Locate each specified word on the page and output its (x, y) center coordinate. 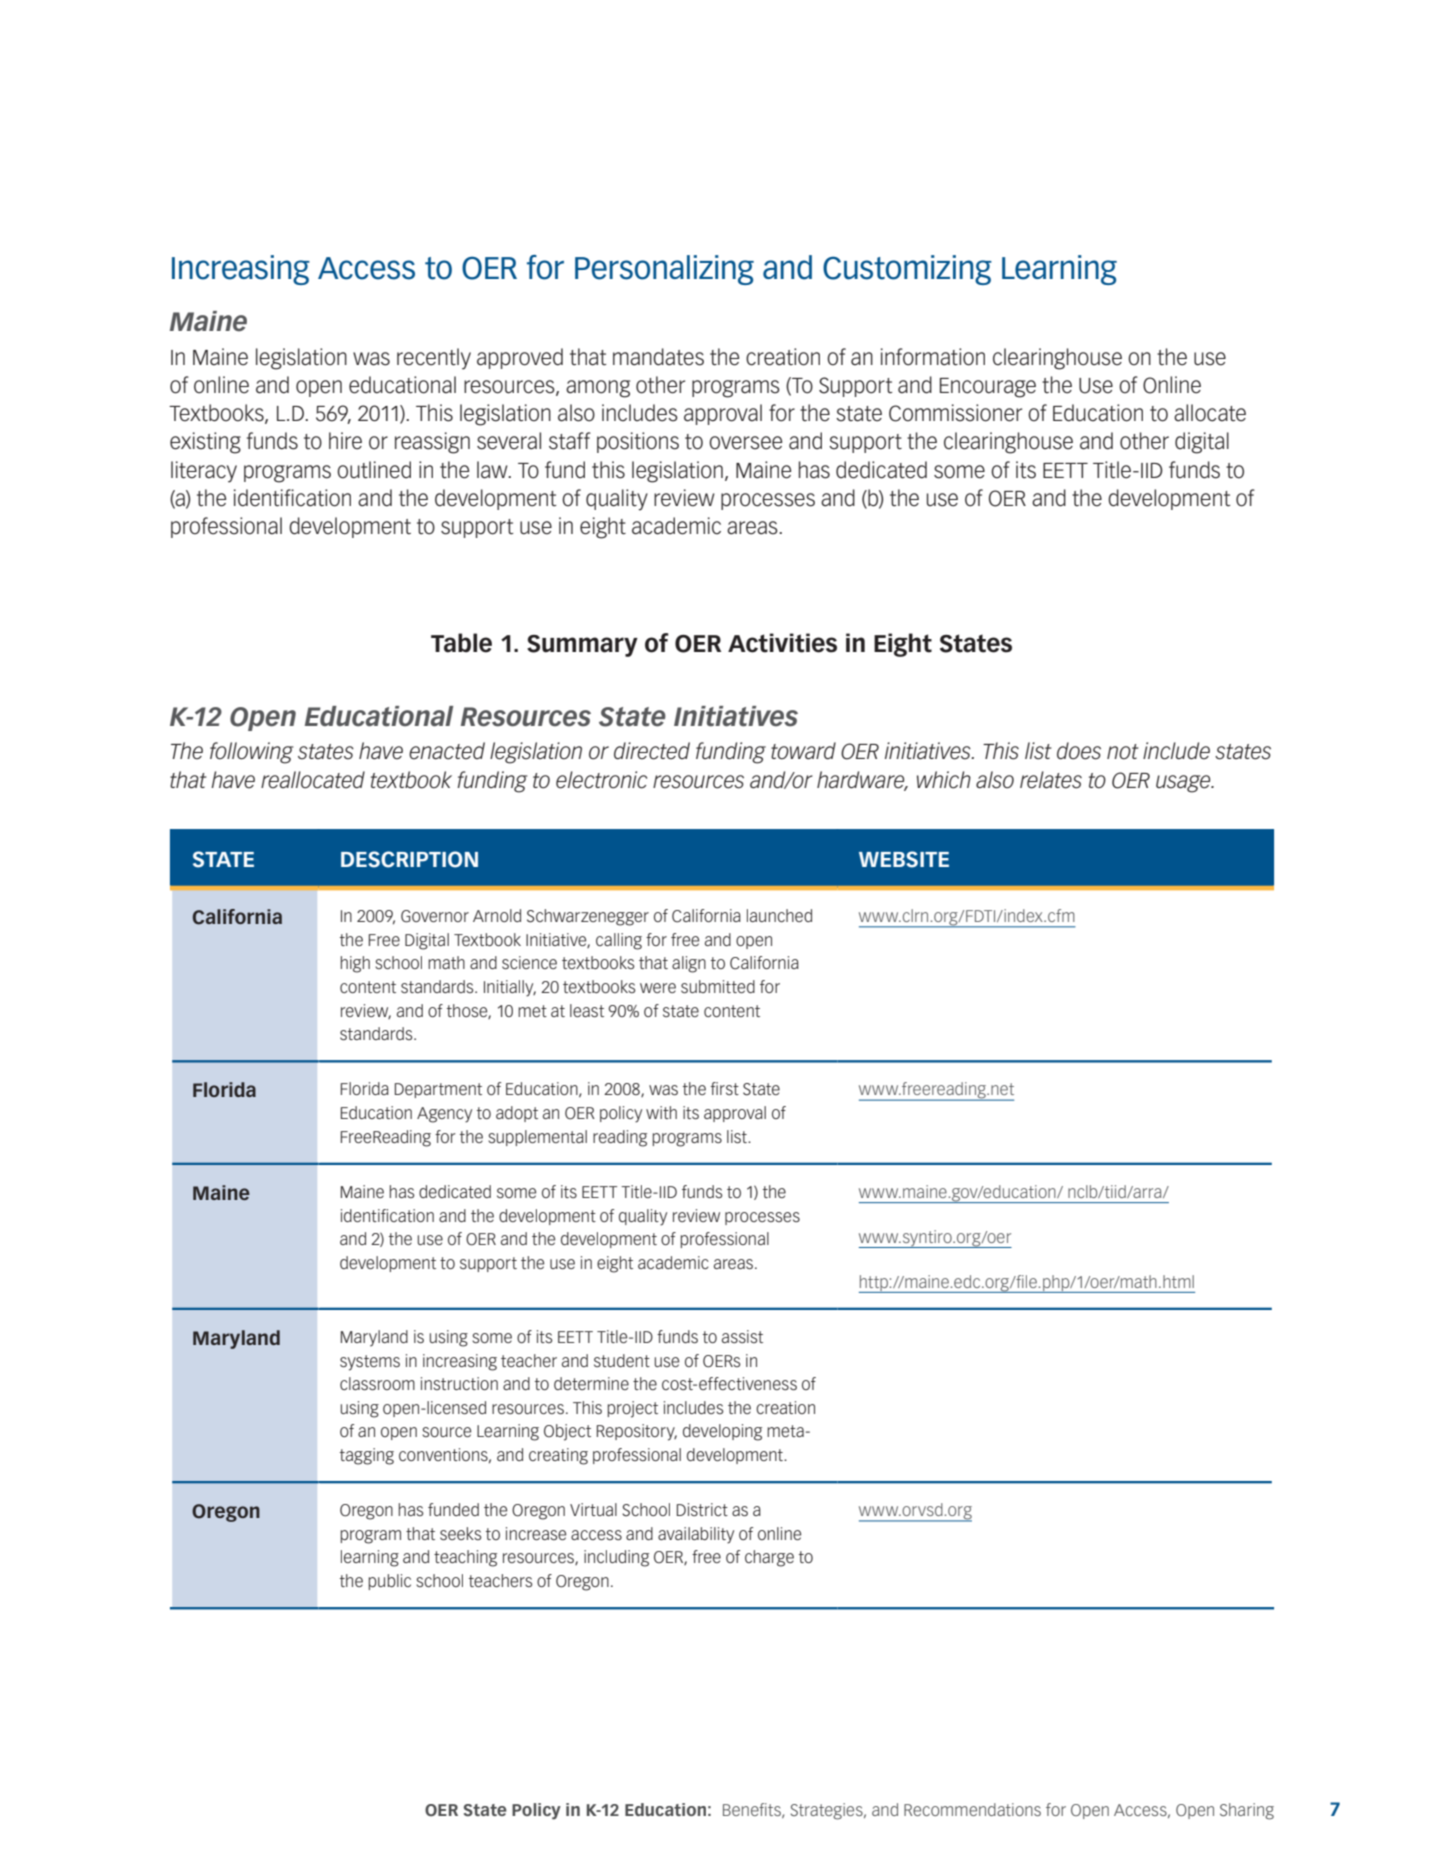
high (355, 964)
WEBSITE (904, 859)
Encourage (988, 388)
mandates (658, 357)
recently (434, 359)
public (389, 1582)
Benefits (753, 1810)
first (724, 1088)
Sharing (1247, 1811)
